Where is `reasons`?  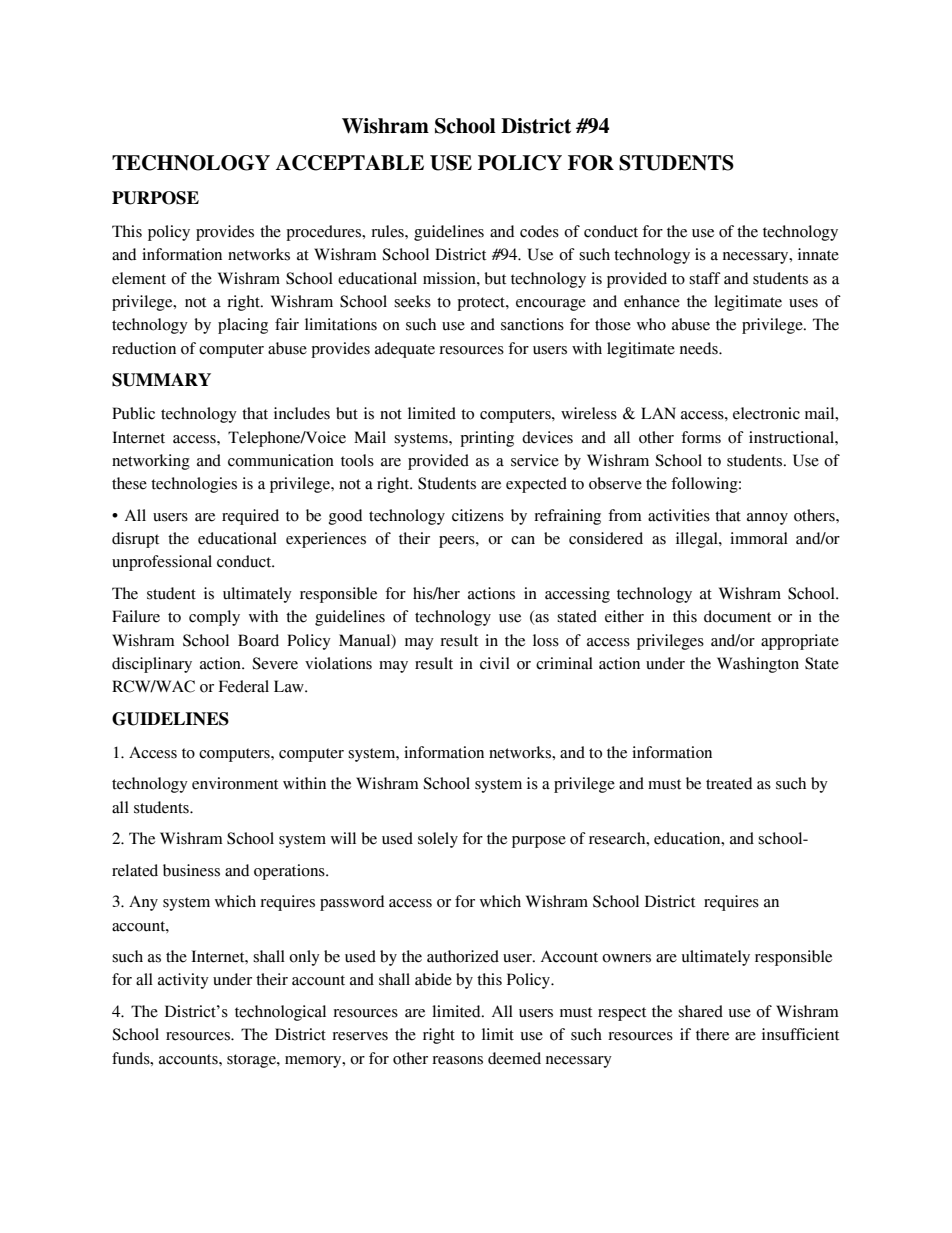 reasons is located at coordinates (457, 1060).
